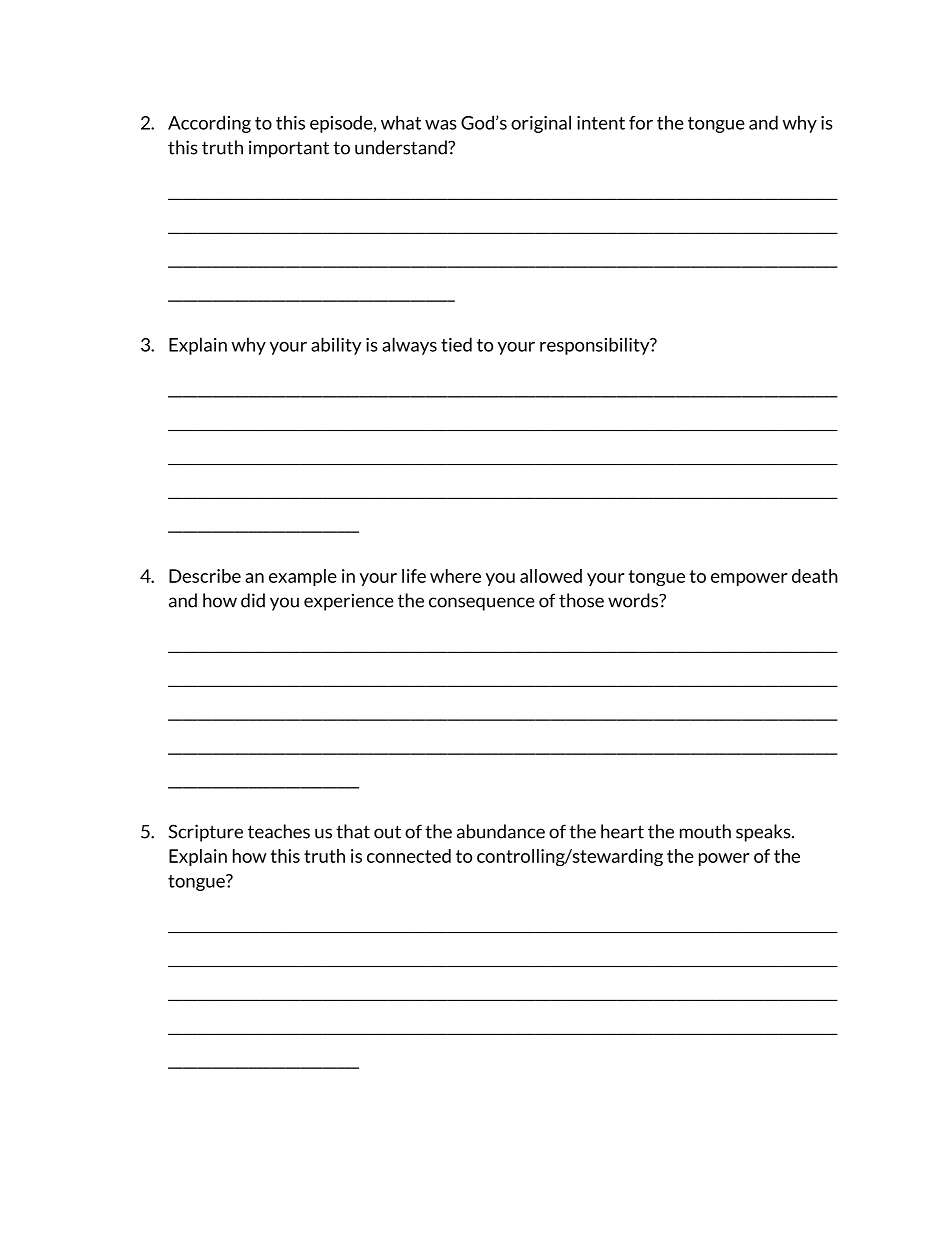  Describe the element at coordinates (253, 600) in the screenshot. I see `did` at that location.
